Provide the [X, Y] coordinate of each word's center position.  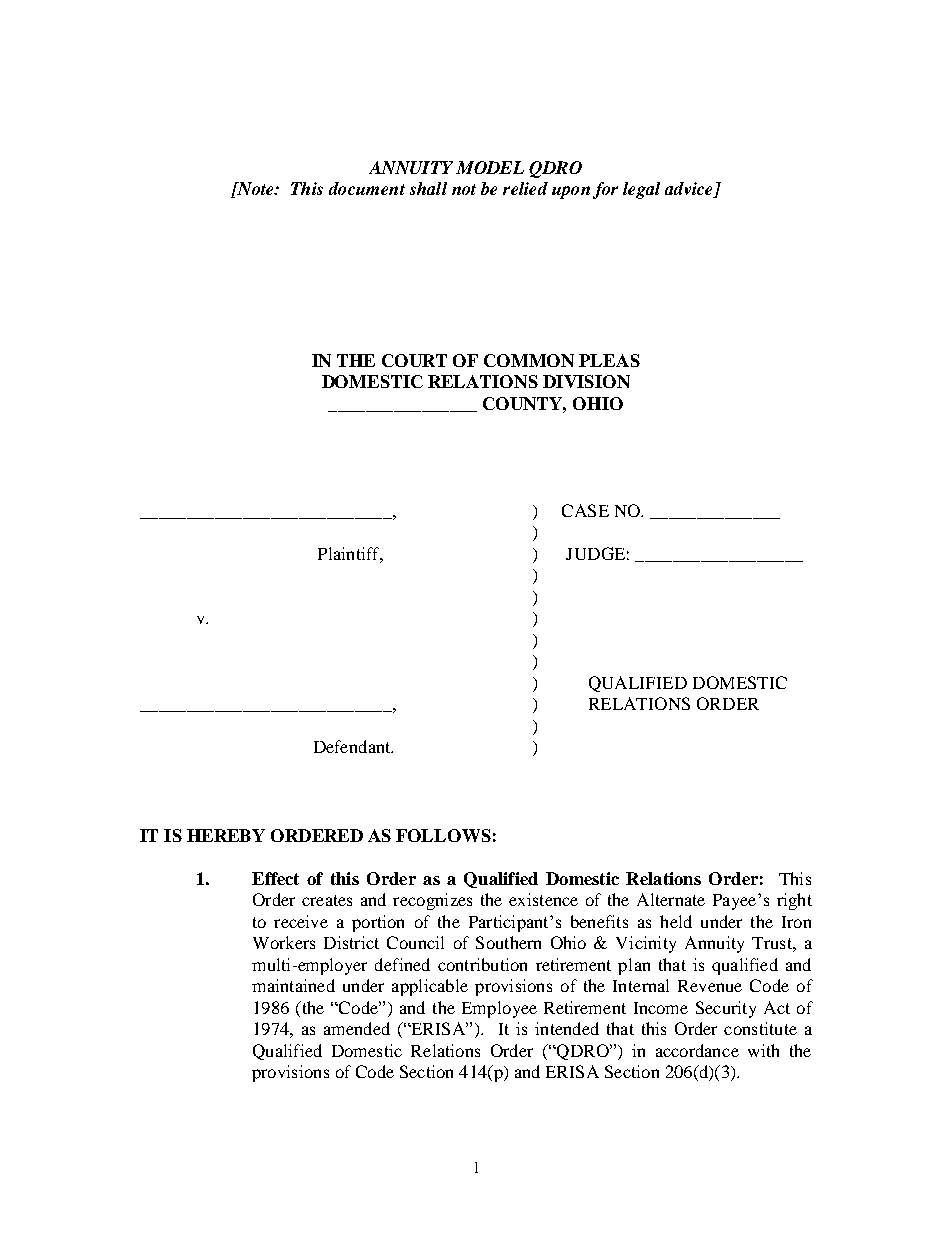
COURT [414, 360]
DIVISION [586, 381]
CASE [585, 510]
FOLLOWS [443, 835]
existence [543, 899]
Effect [275, 878]
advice [690, 190]
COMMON [529, 360]
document [367, 188]
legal [641, 190]
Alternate [671, 899]
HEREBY [226, 835]
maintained [293, 985]
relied [525, 188]
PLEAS [609, 360]
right [794, 901]
